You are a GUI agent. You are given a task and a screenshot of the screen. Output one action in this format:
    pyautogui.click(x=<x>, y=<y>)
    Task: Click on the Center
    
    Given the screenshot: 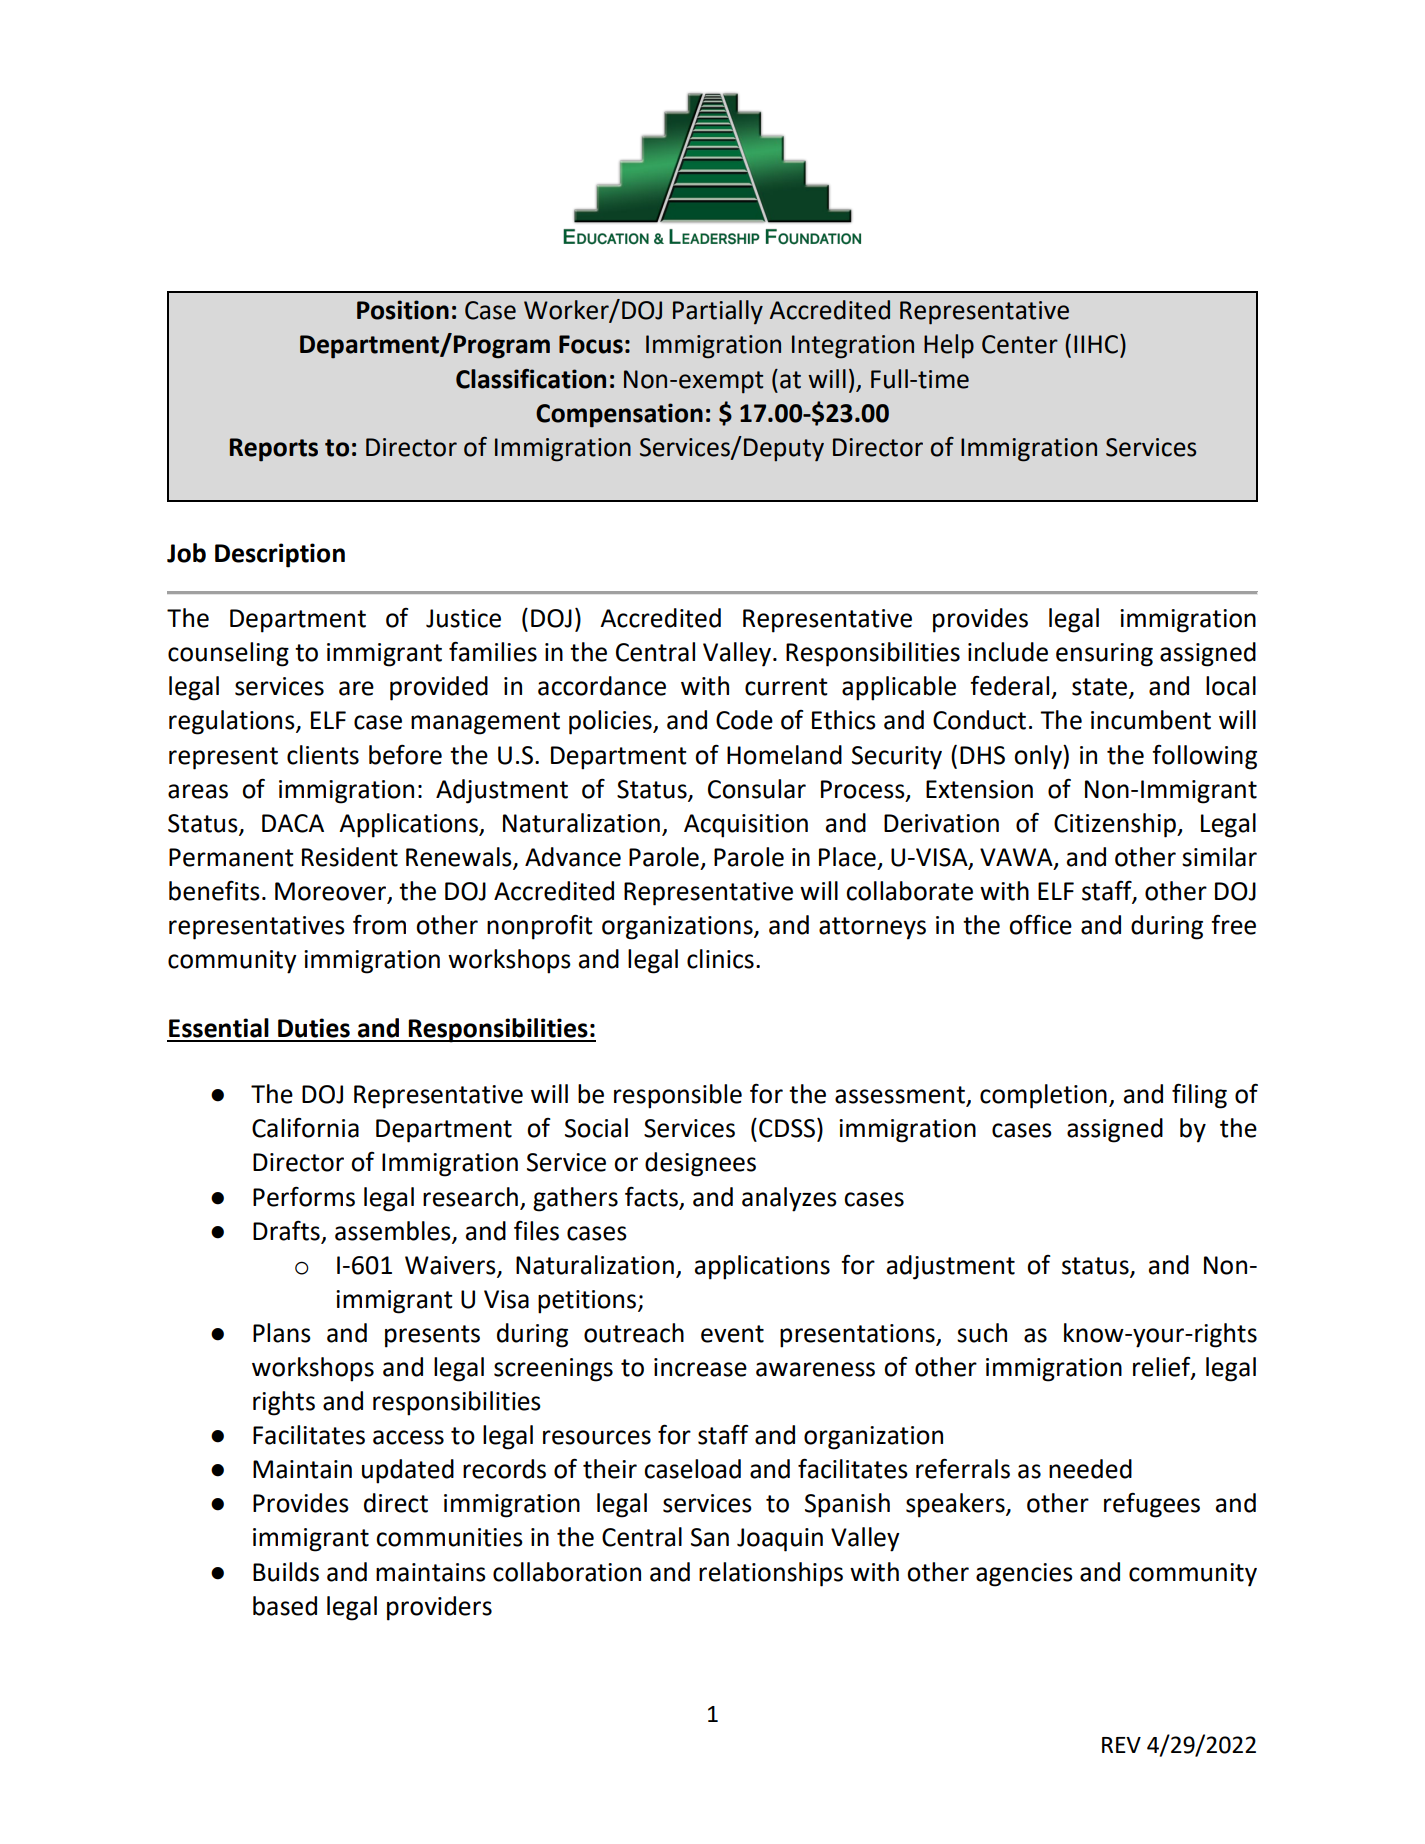 What is the action you would take?
    pyautogui.click(x=1020, y=344)
